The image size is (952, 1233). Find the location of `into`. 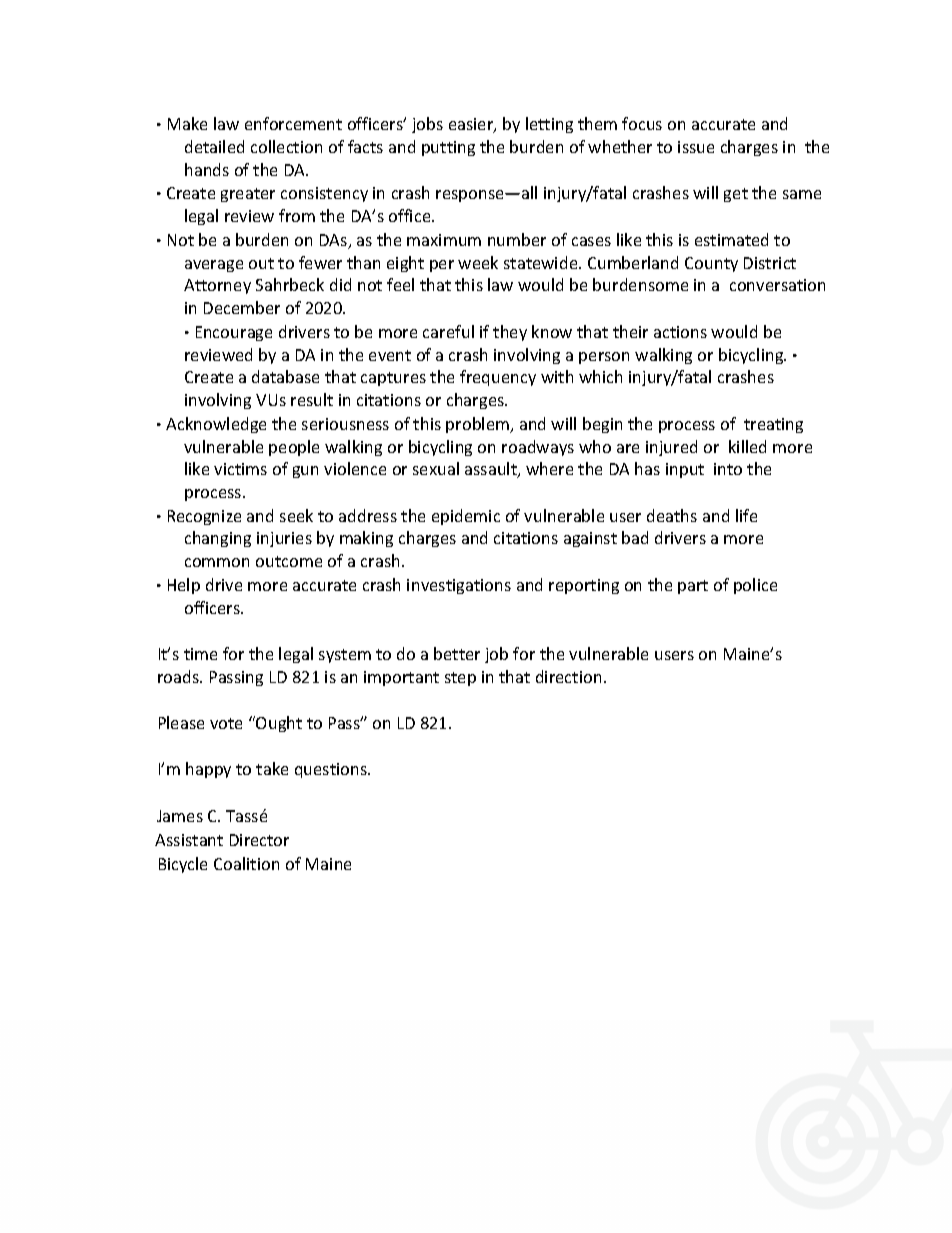

into is located at coordinates (728, 469).
